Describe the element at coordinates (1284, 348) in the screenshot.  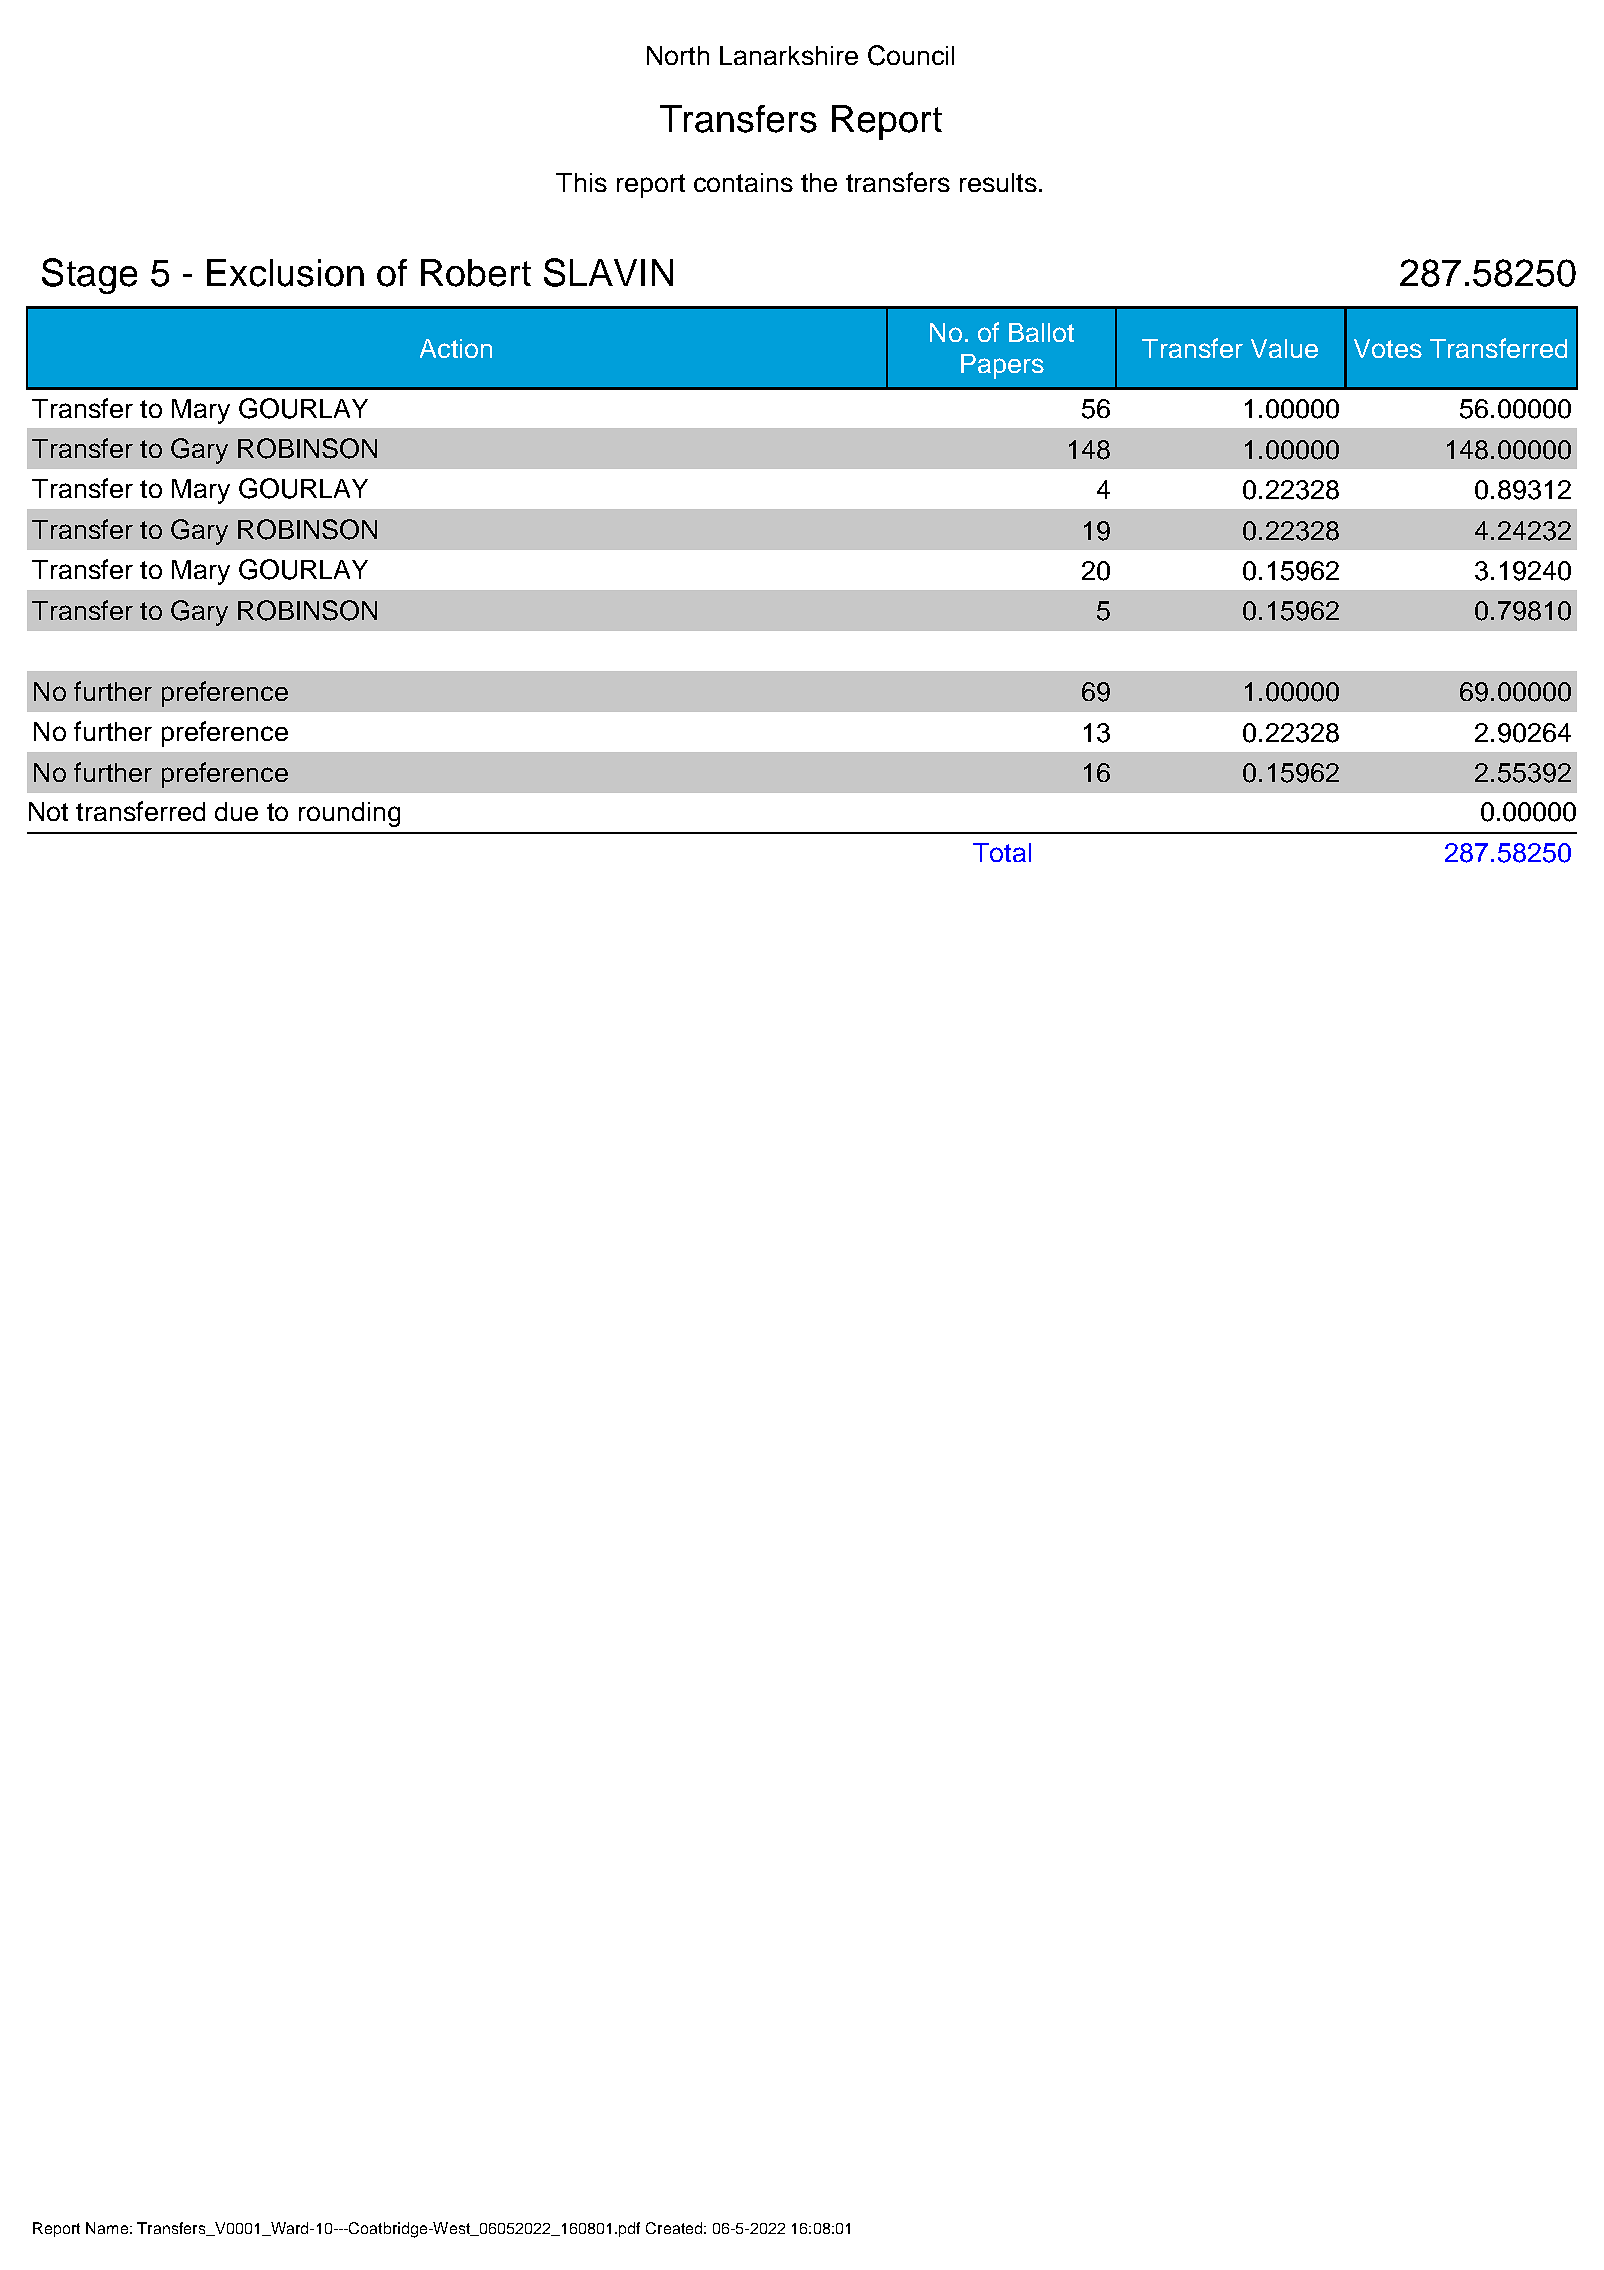
I see `Value` at that location.
